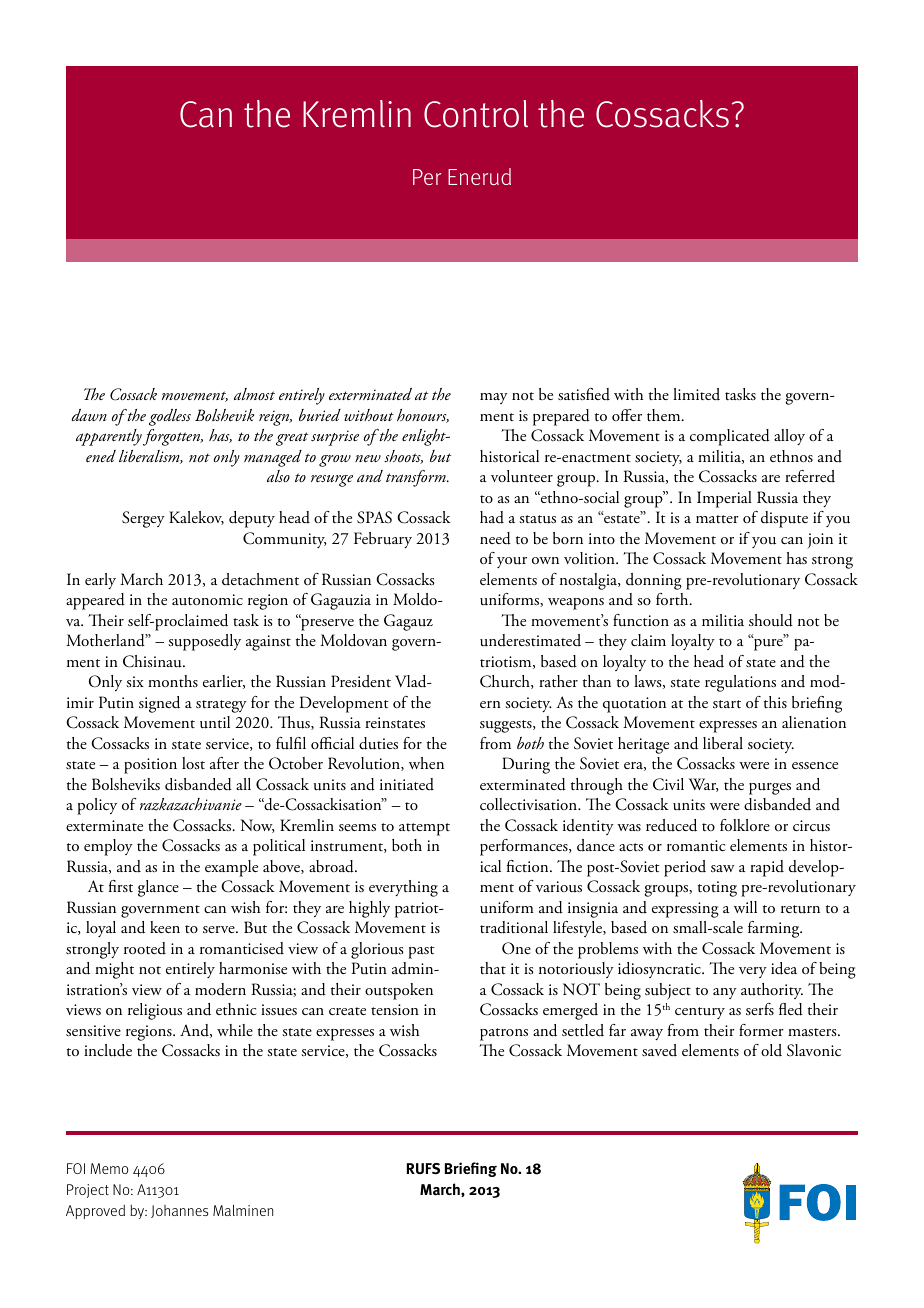 This screenshot has height=1308, width=924. I want to click on months, so click(173, 681).
